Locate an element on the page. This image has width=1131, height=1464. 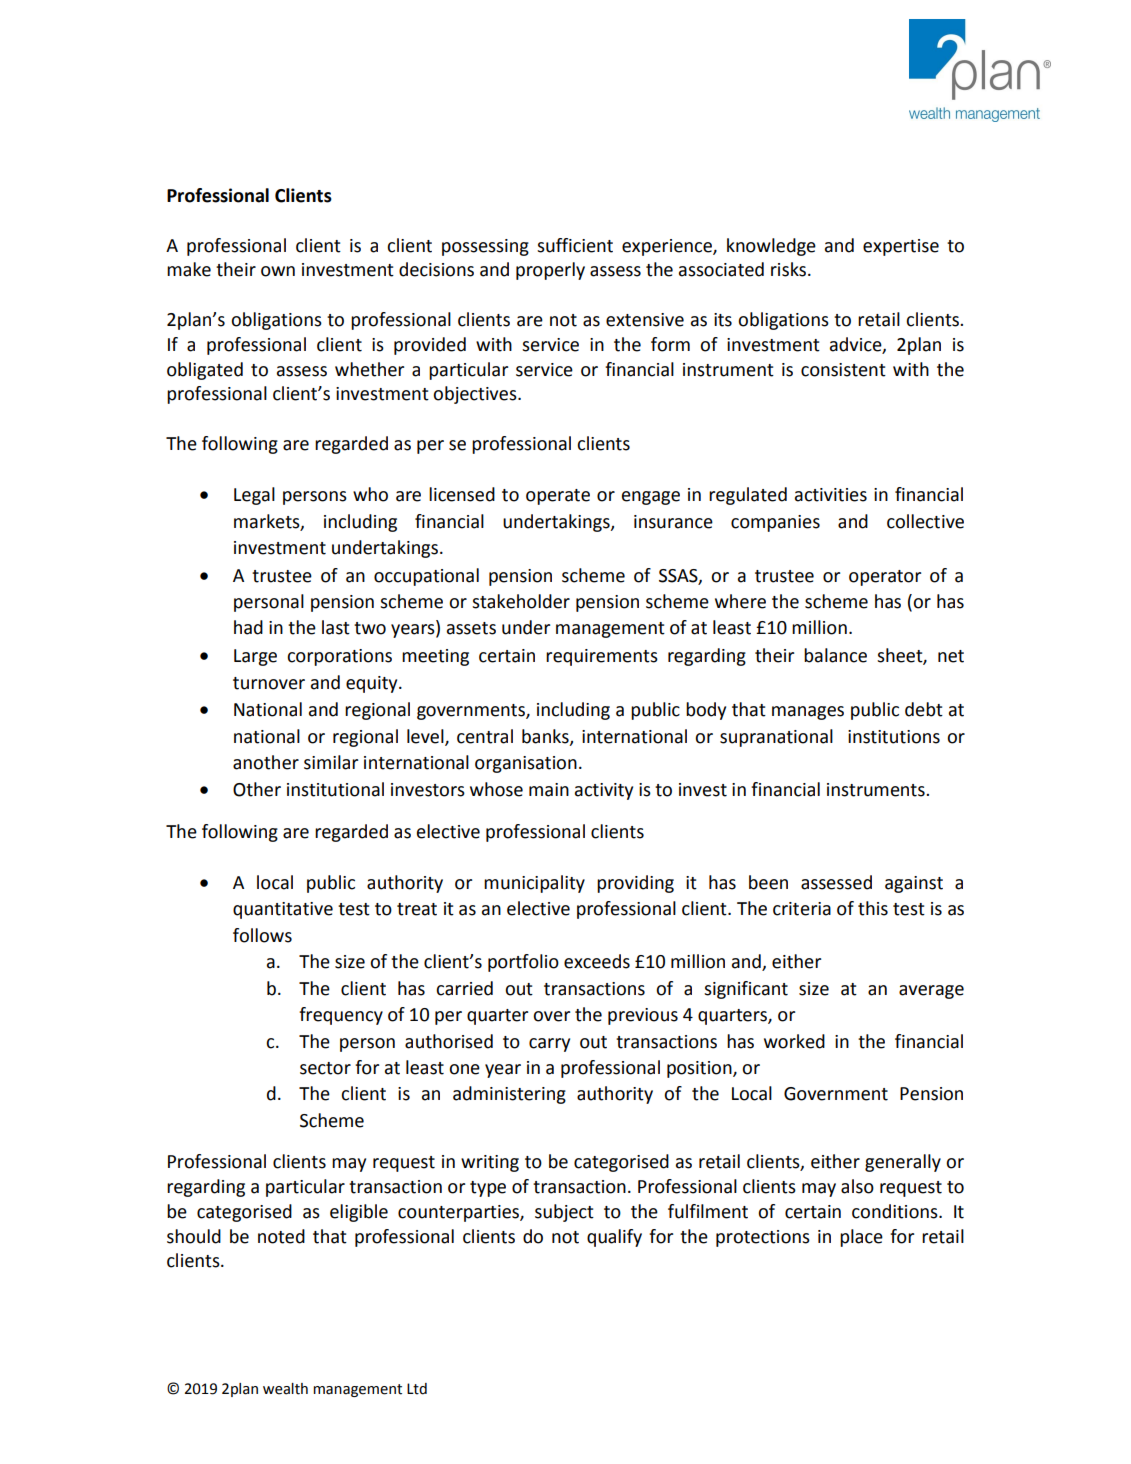
own is located at coordinates (278, 271).
